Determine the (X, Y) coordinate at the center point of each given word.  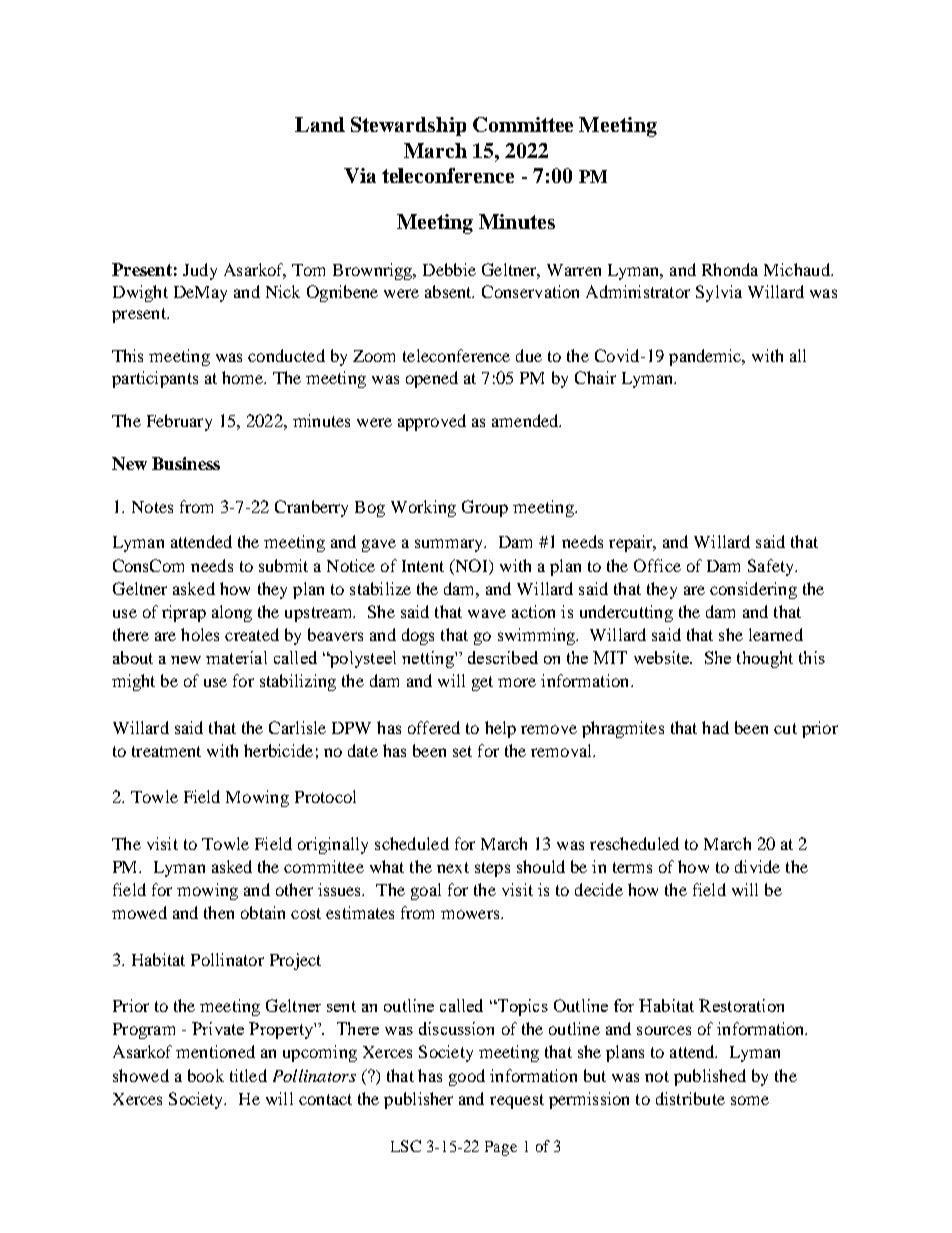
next (453, 867)
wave (487, 613)
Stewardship (408, 126)
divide (757, 866)
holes (200, 634)
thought (765, 659)
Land (320, 124)
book (206, 1075)
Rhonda (730, 269)
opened (432, 379)
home (243, 377)
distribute (690, 1098)
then (219, 912)
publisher (418, 1100)
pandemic (706, 357)
